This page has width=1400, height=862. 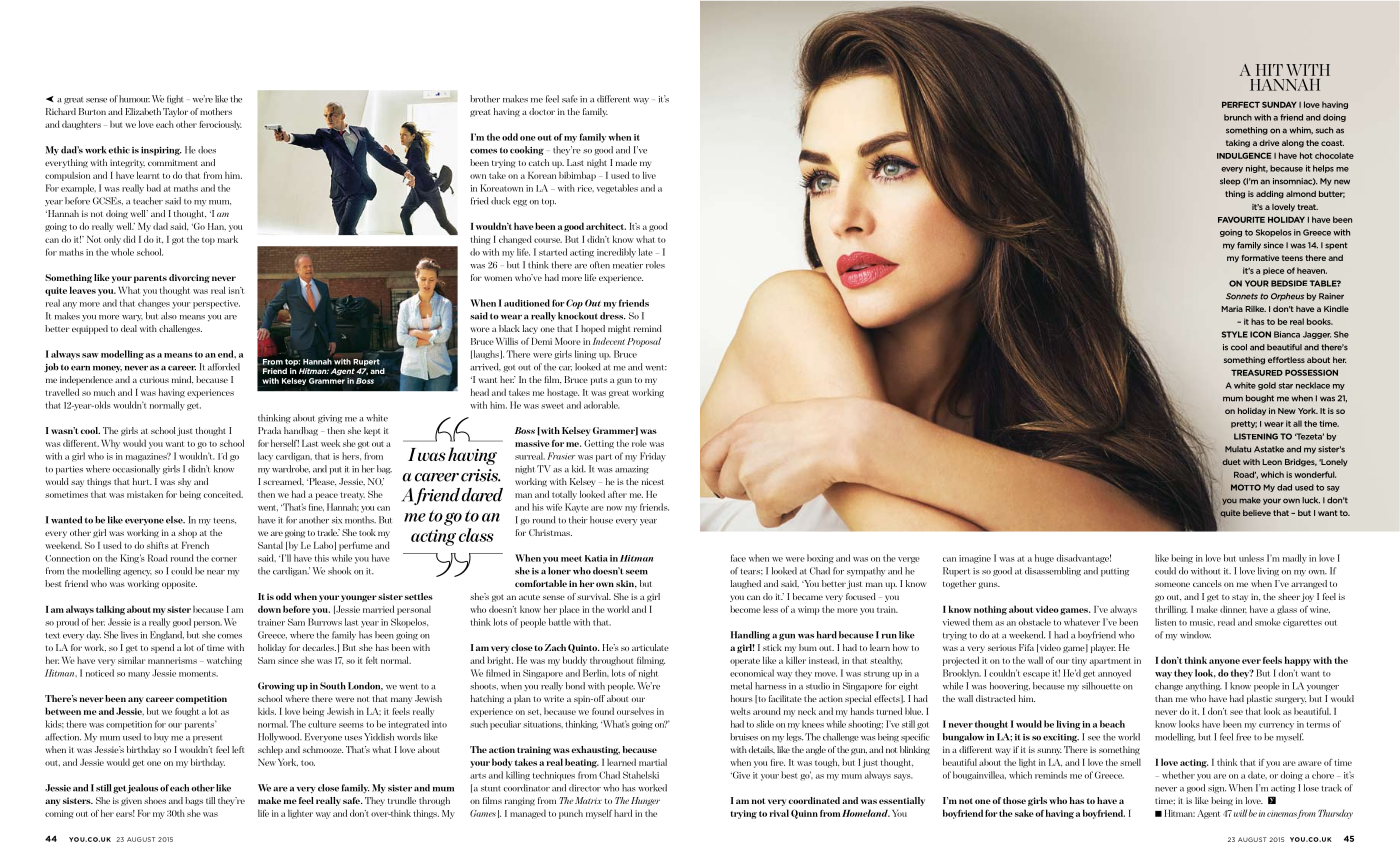 I want to click on ferociously, so click(x=220, y=125).
